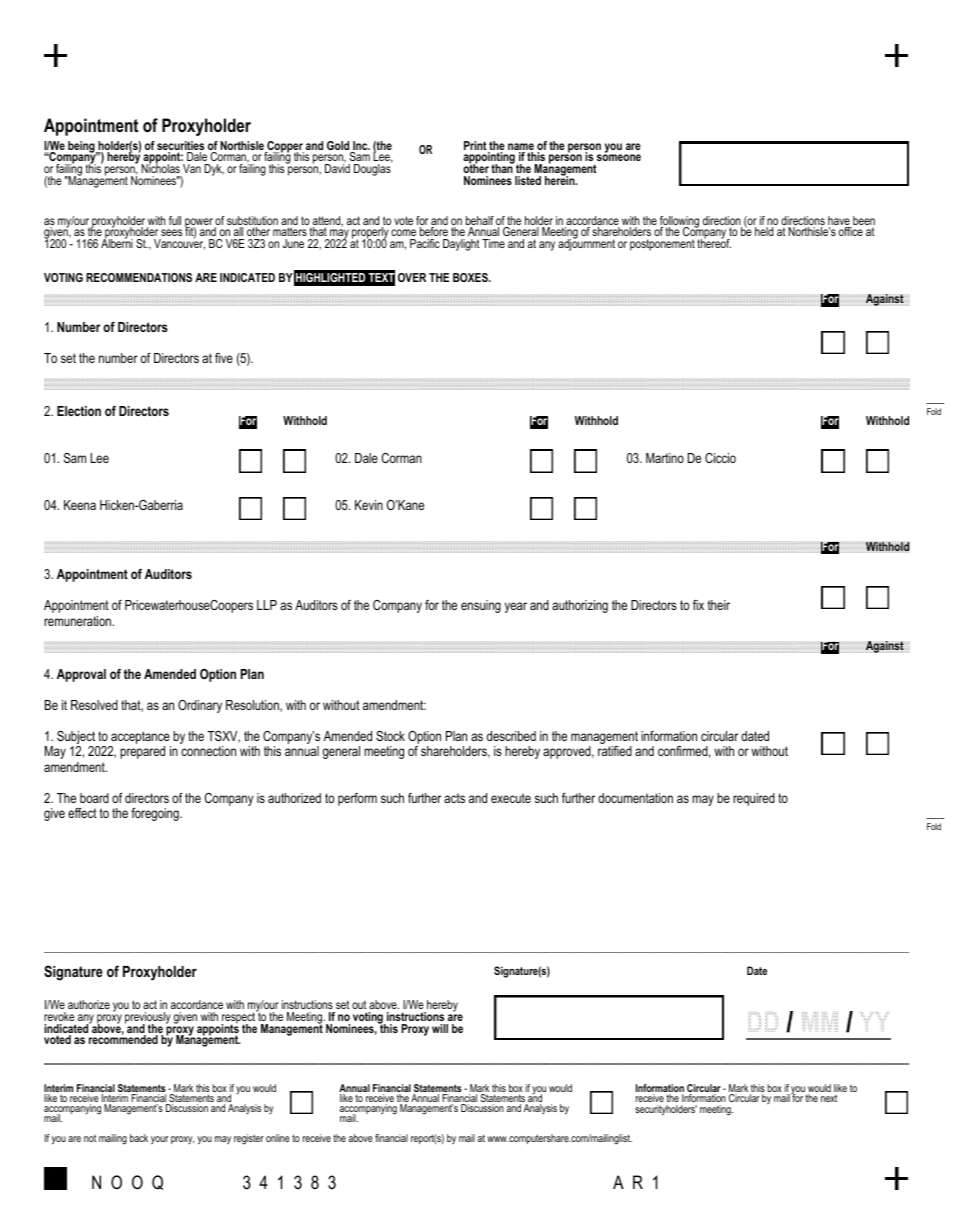 The width and height of the page is (953, 1232). What do you see at coordinates (718, 605) in the page?
I see `their` at bounding box center [718, 605].
